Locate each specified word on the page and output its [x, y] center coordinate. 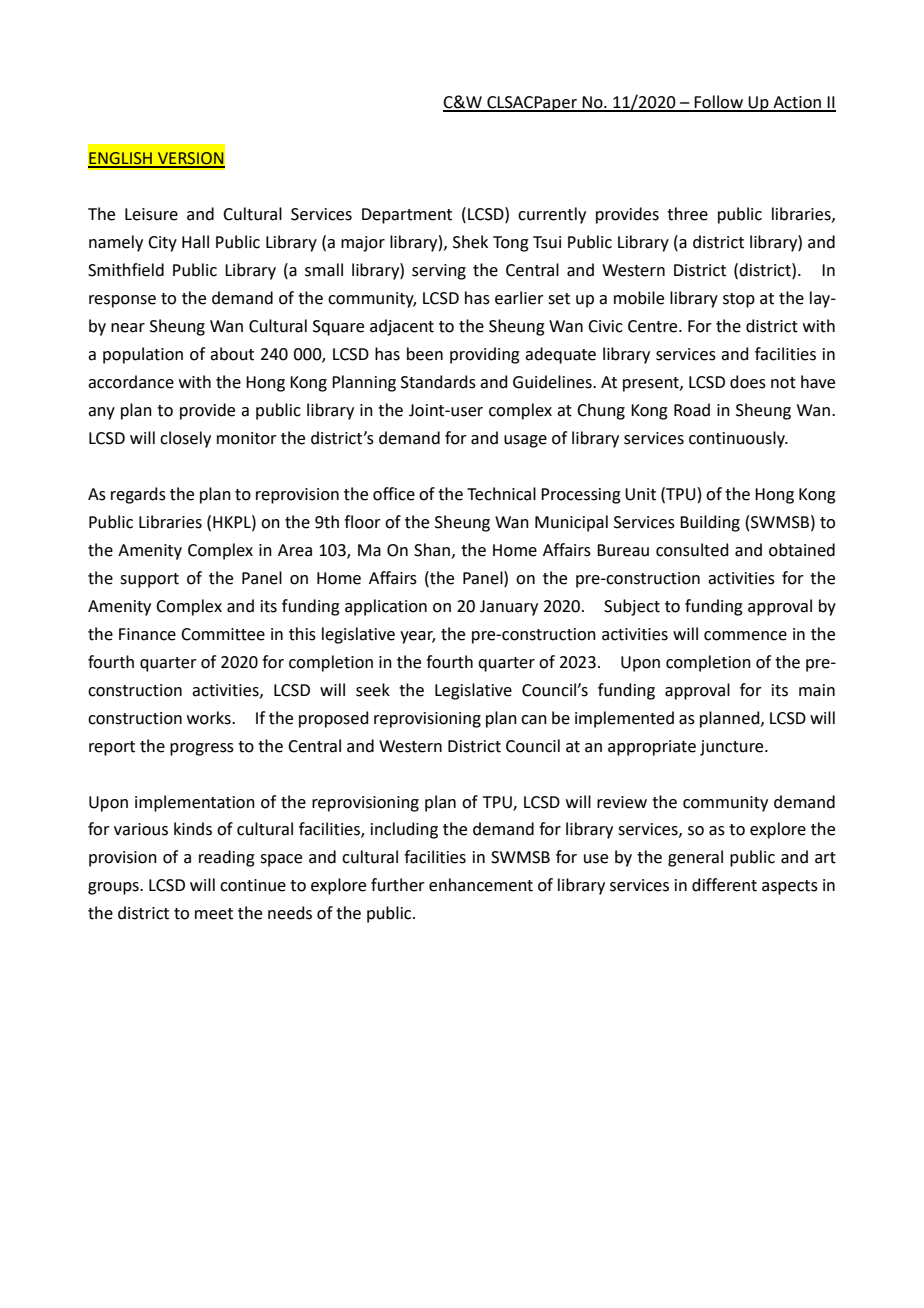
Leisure [151, 214]
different [724, 885]
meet [214, 914]
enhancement [481, 885]
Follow [719, 103]
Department [407, 216]
